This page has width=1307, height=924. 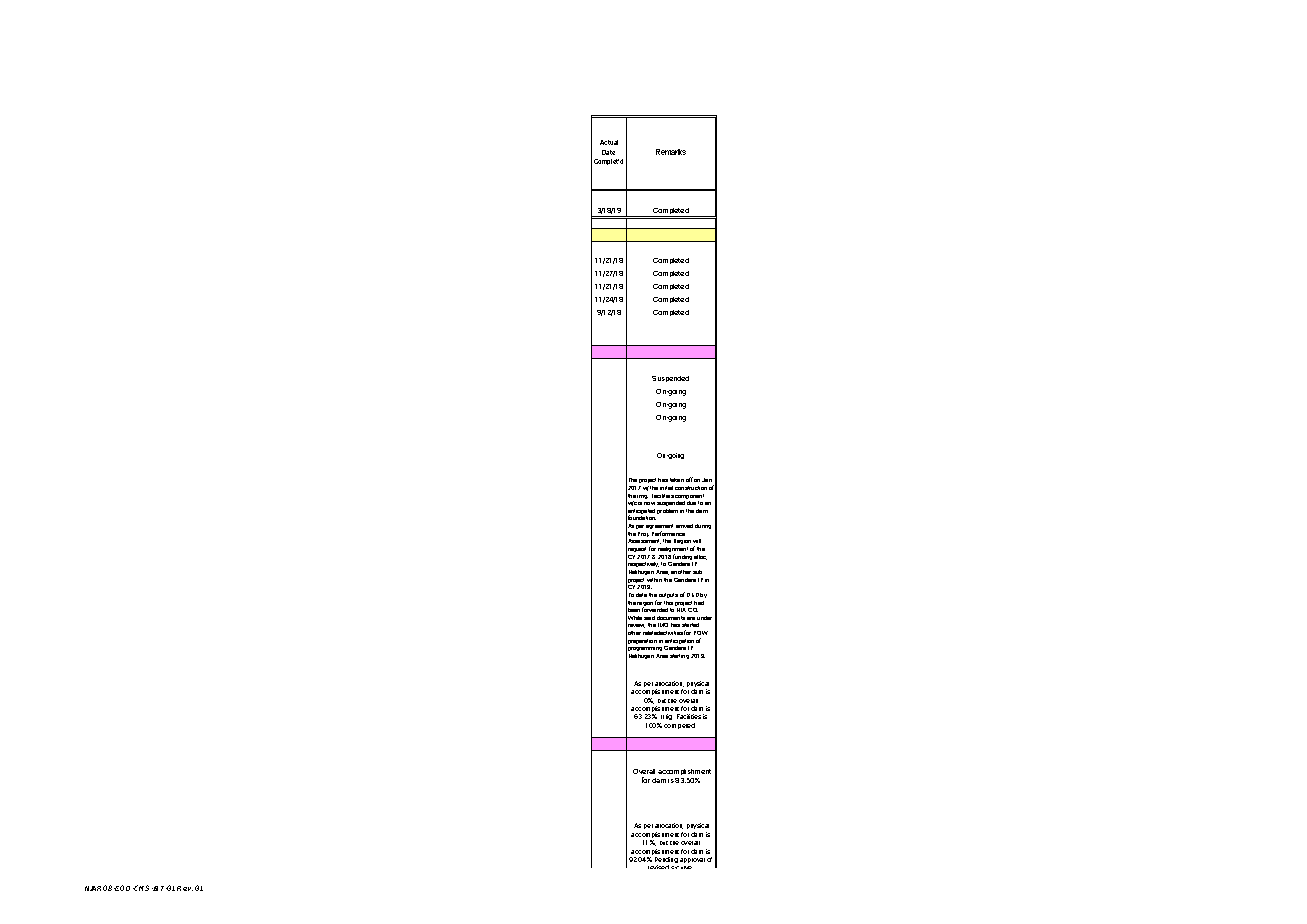 I want to click on now, so click(x=649, y=503).
